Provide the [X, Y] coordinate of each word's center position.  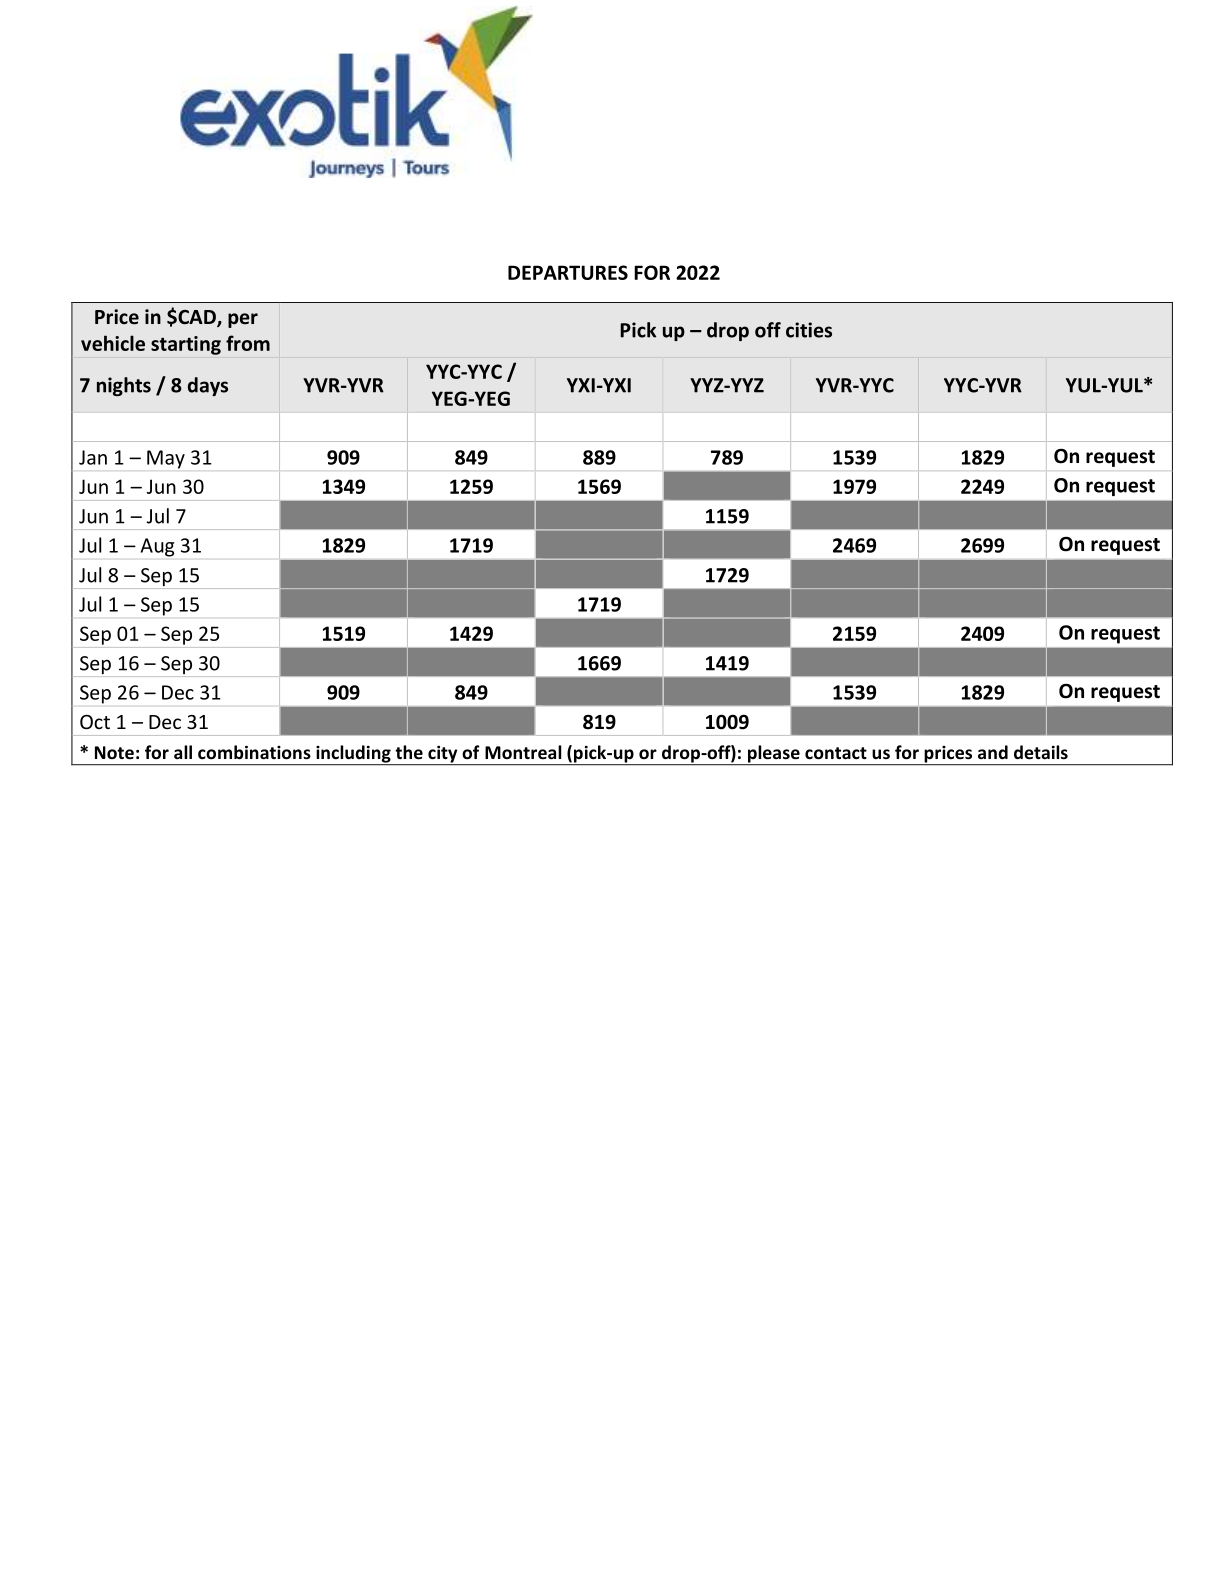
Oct [95, 722]
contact [836, 753]
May [166, 459]
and [993, 752]
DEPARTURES [568, 272]
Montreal [523, 752]
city [443, 755]
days [208, 386]
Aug [157, 547]
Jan [93, 457]
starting [186, 345]
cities [809, 330]
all [183, 752]
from [248, 343]
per [243, 320]
